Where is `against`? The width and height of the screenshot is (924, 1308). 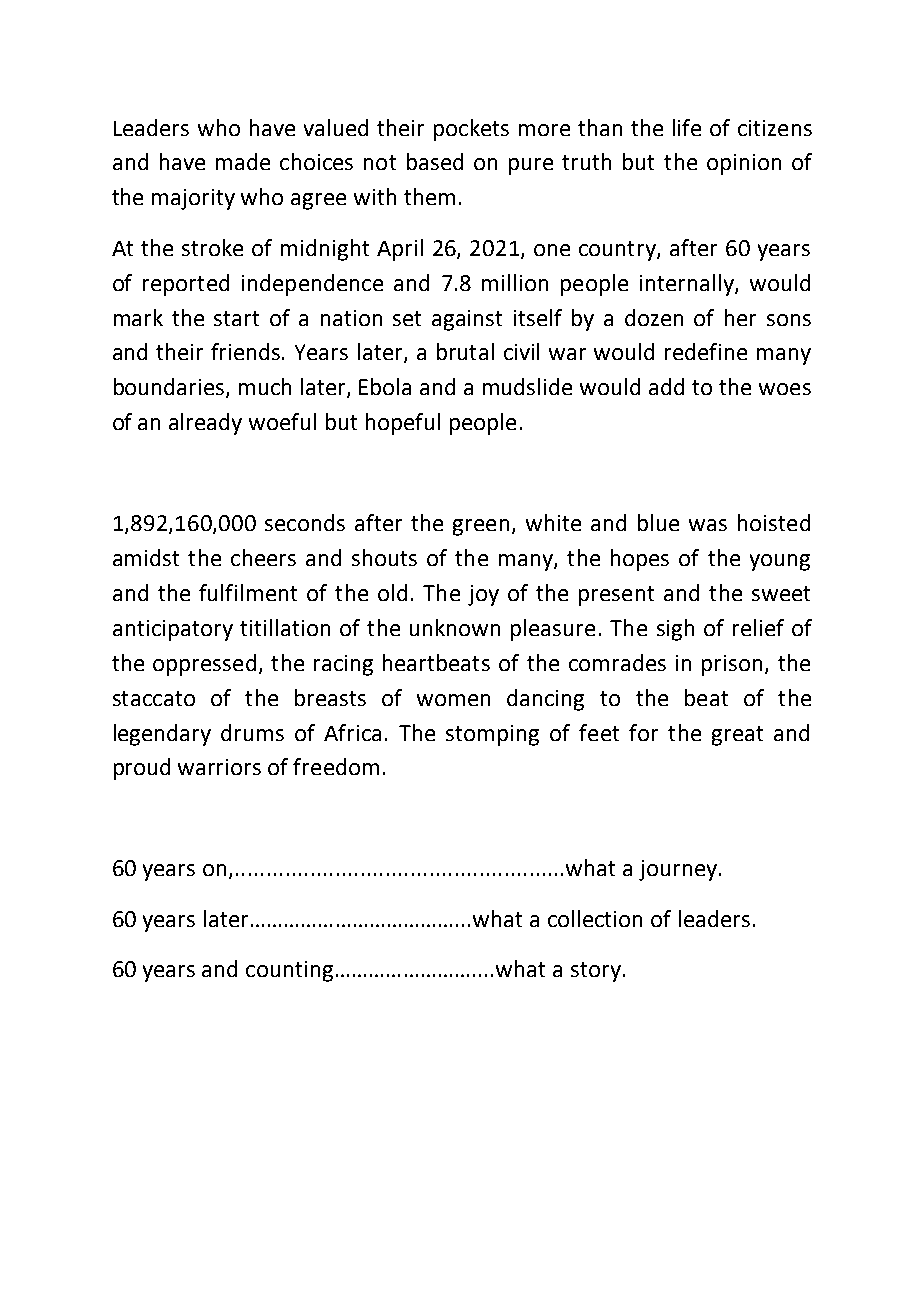
against is located at coordinates (467, 320).
